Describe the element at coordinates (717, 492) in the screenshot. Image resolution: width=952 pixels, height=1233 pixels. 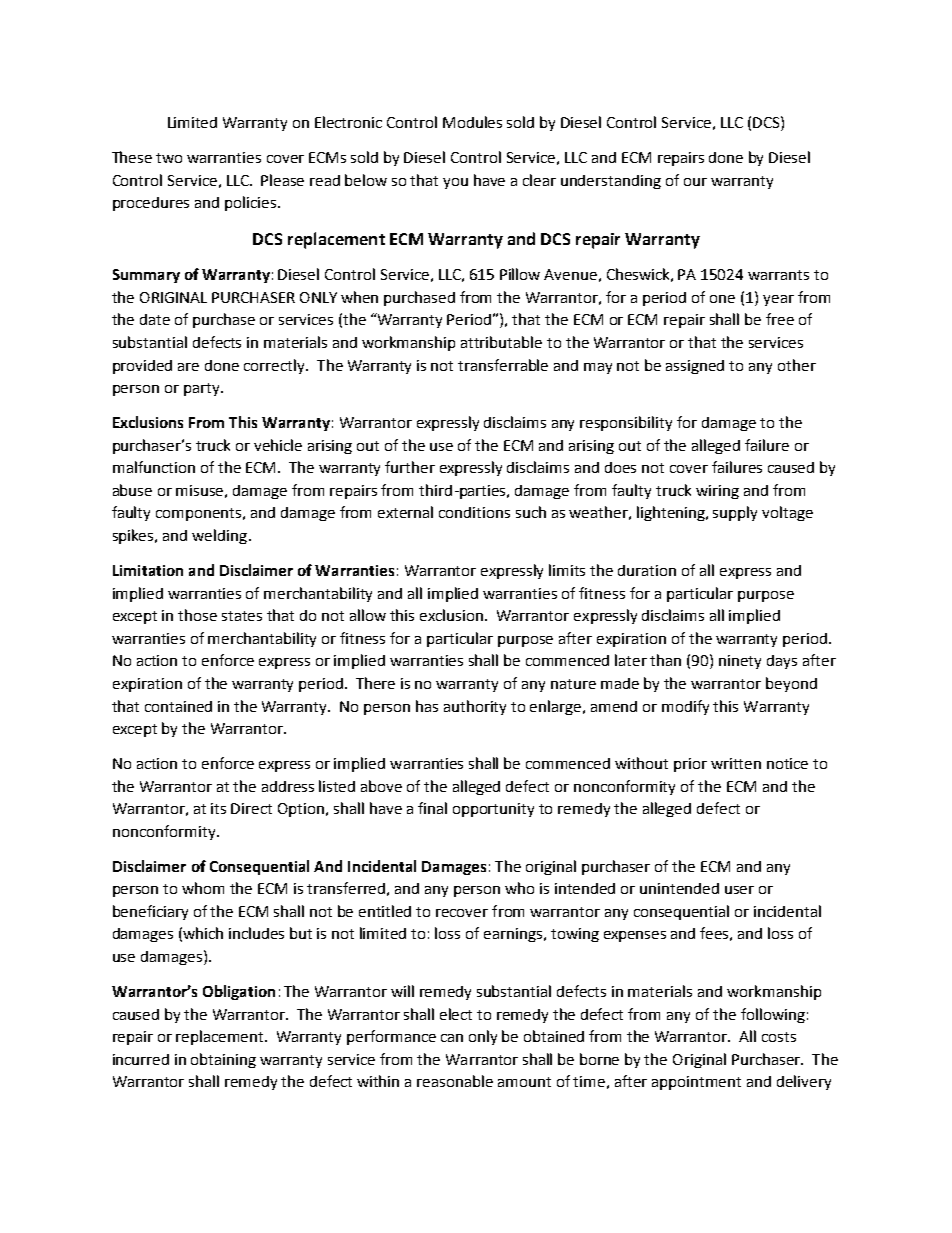
I see `wiring` at that location.
